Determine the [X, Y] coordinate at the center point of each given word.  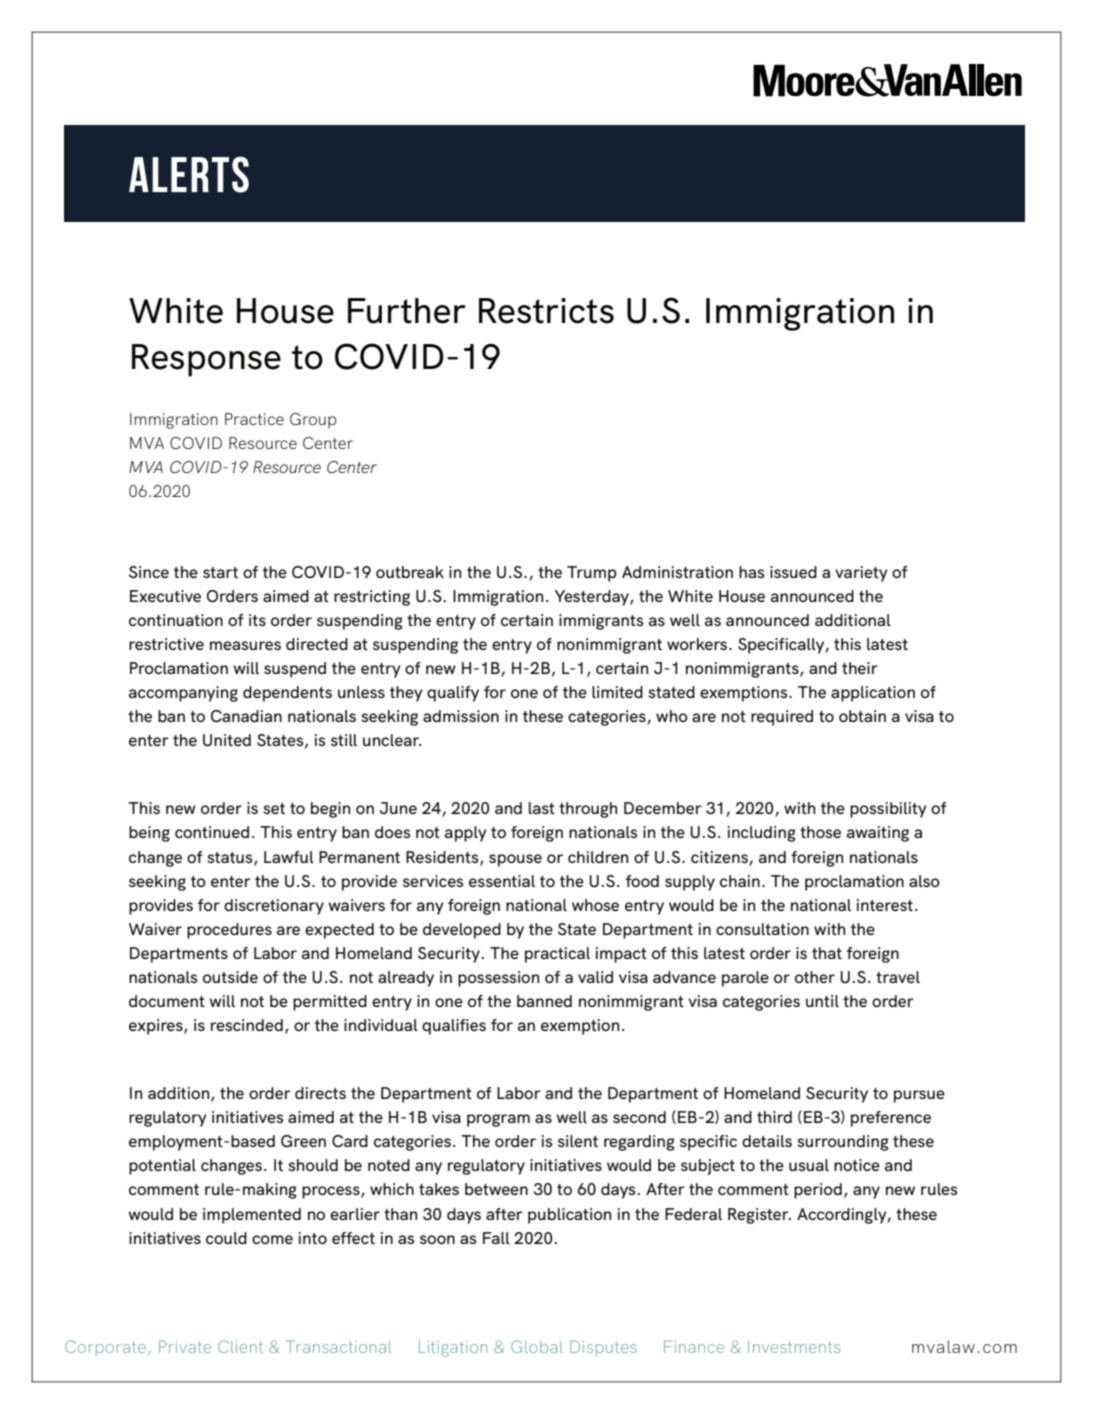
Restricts [546, 311]
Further [407, 311]
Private [185, 1346]
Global [537, 1346]
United [227, 740]
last [542, 808]
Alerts [189, 174]
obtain [862, 716]
